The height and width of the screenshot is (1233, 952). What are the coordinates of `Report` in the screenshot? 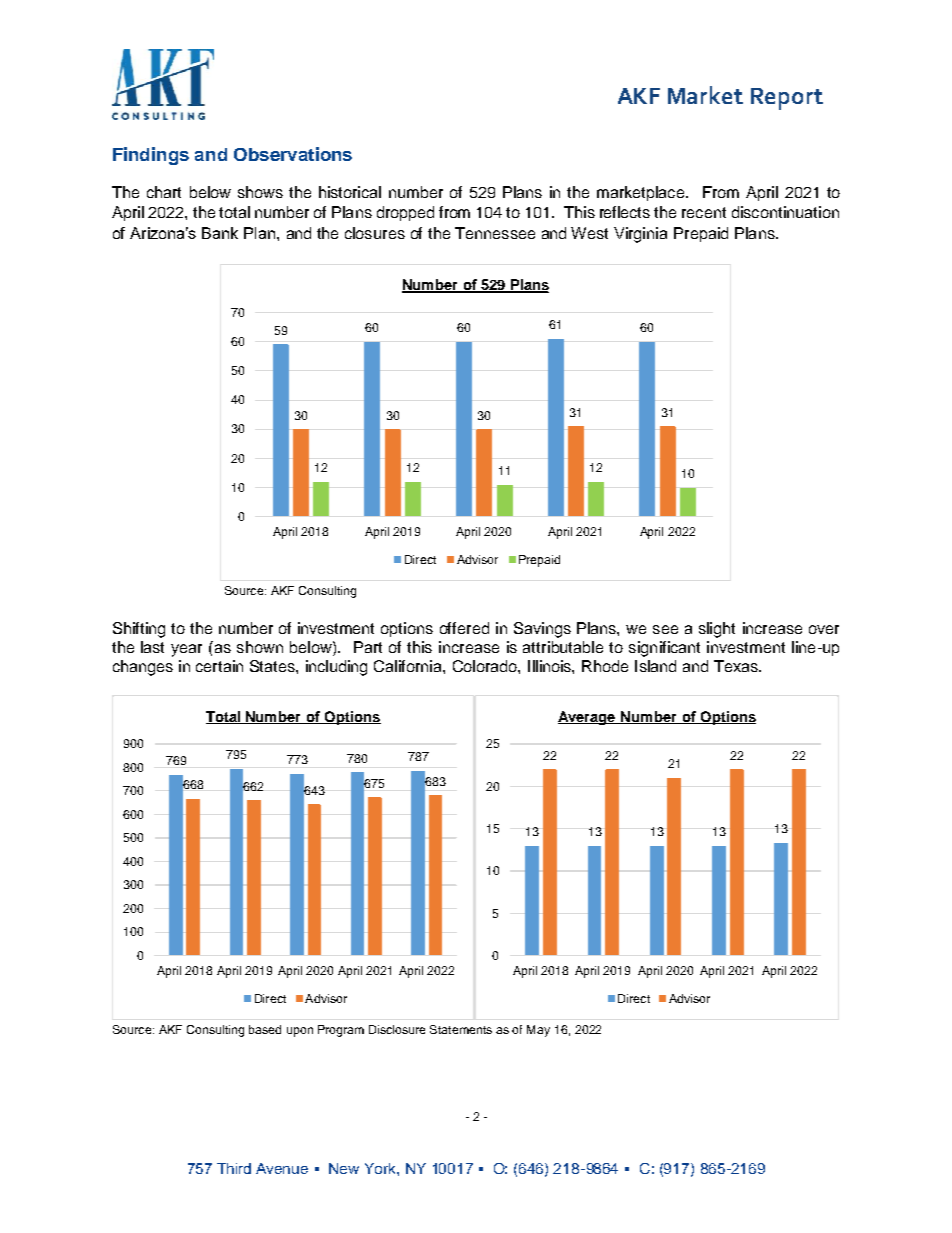 It's located at (787, 99).
